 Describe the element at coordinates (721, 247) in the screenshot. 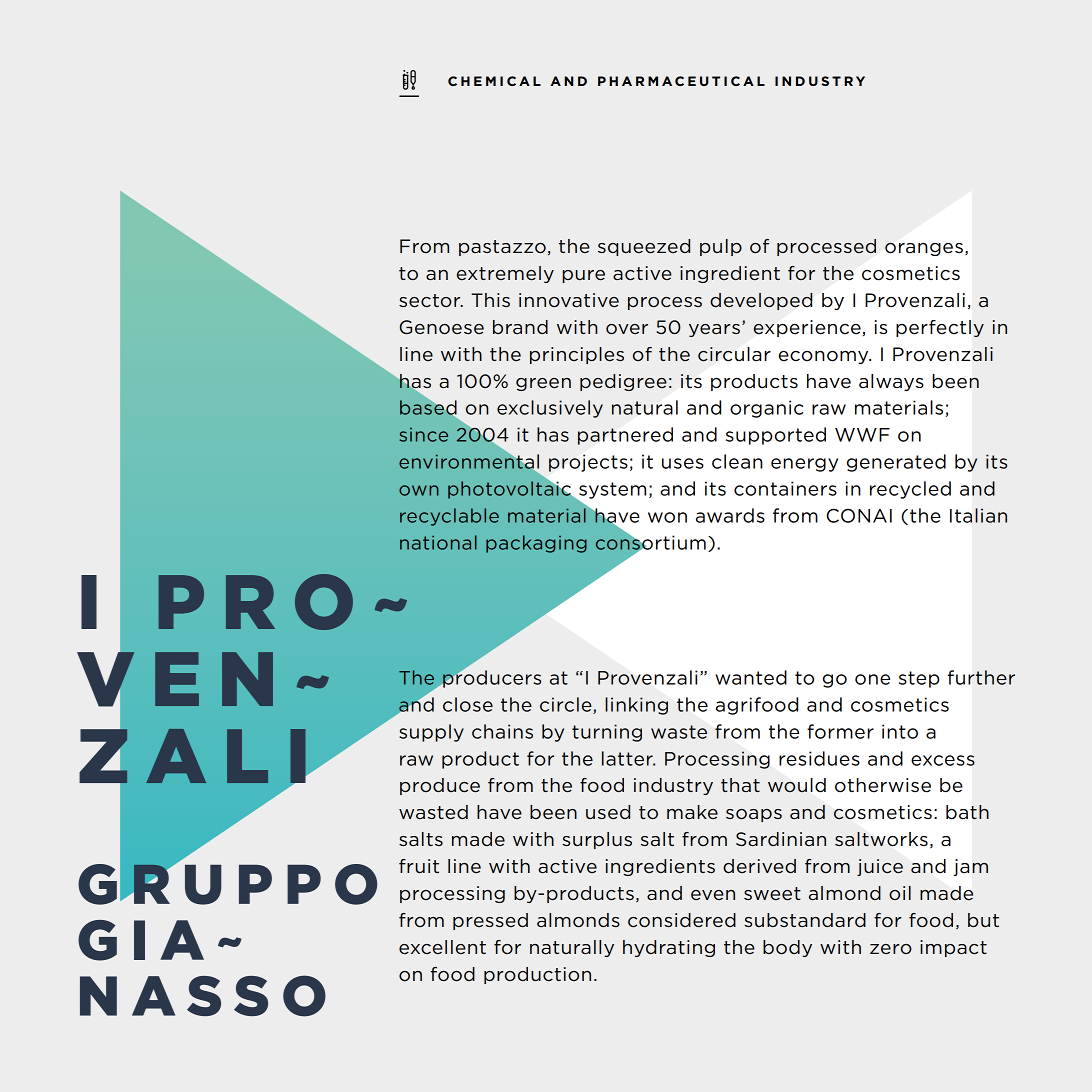

I see `pulp` at that location.
